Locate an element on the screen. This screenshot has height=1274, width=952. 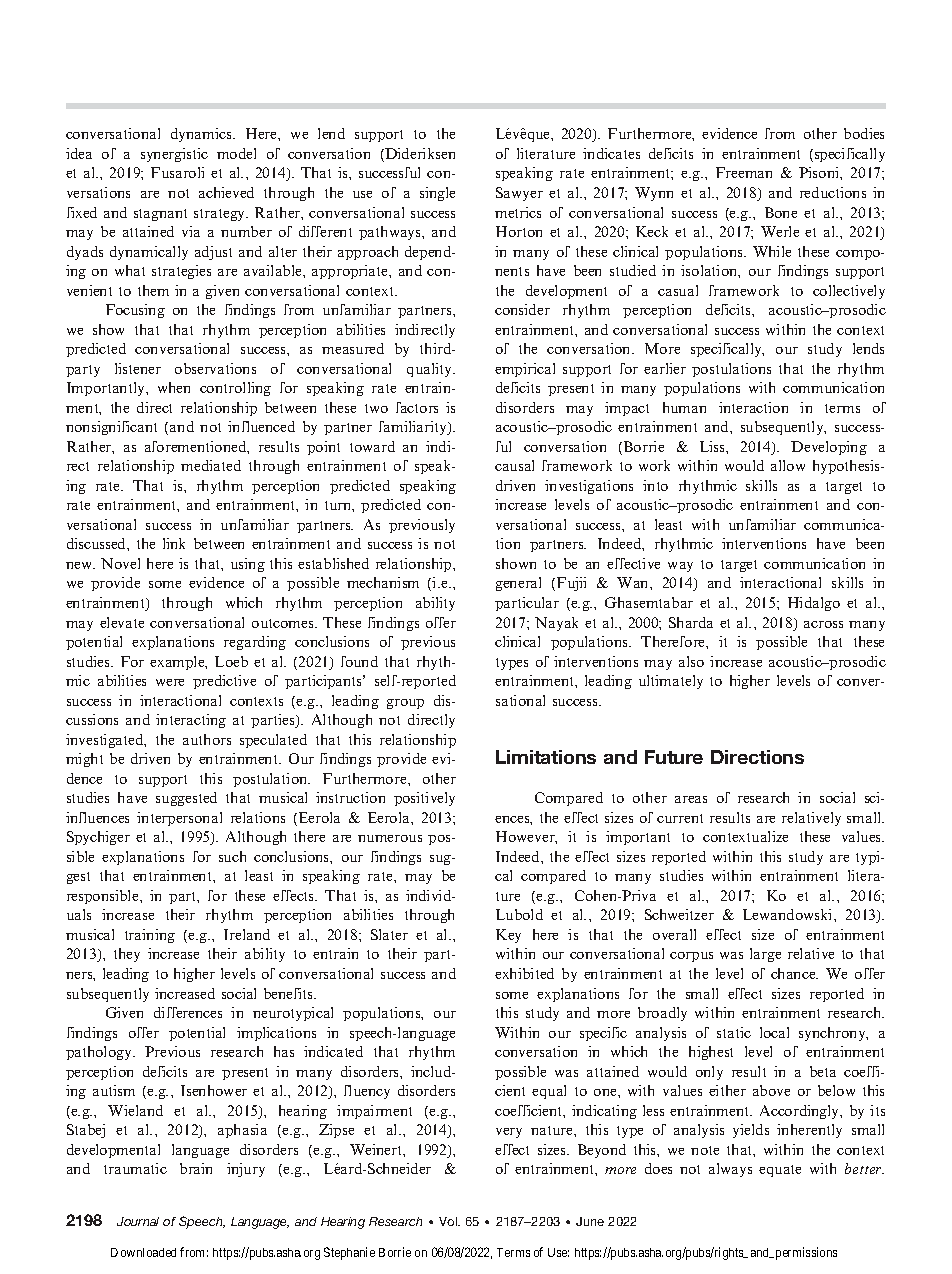
Journal is located at coordinates (138, 1221).
